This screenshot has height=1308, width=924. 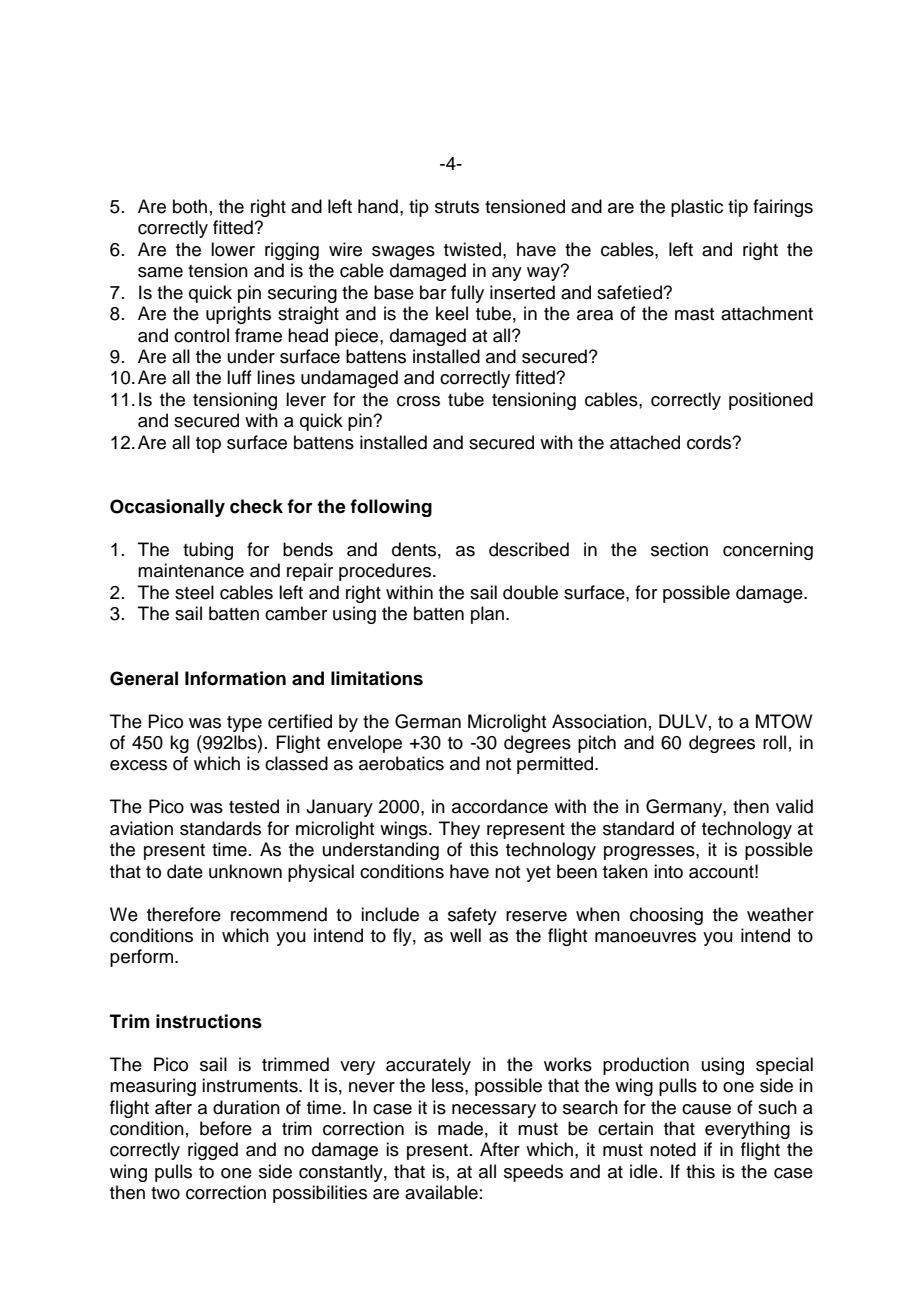 I want to click on attached, so click(x=645, y=442).
